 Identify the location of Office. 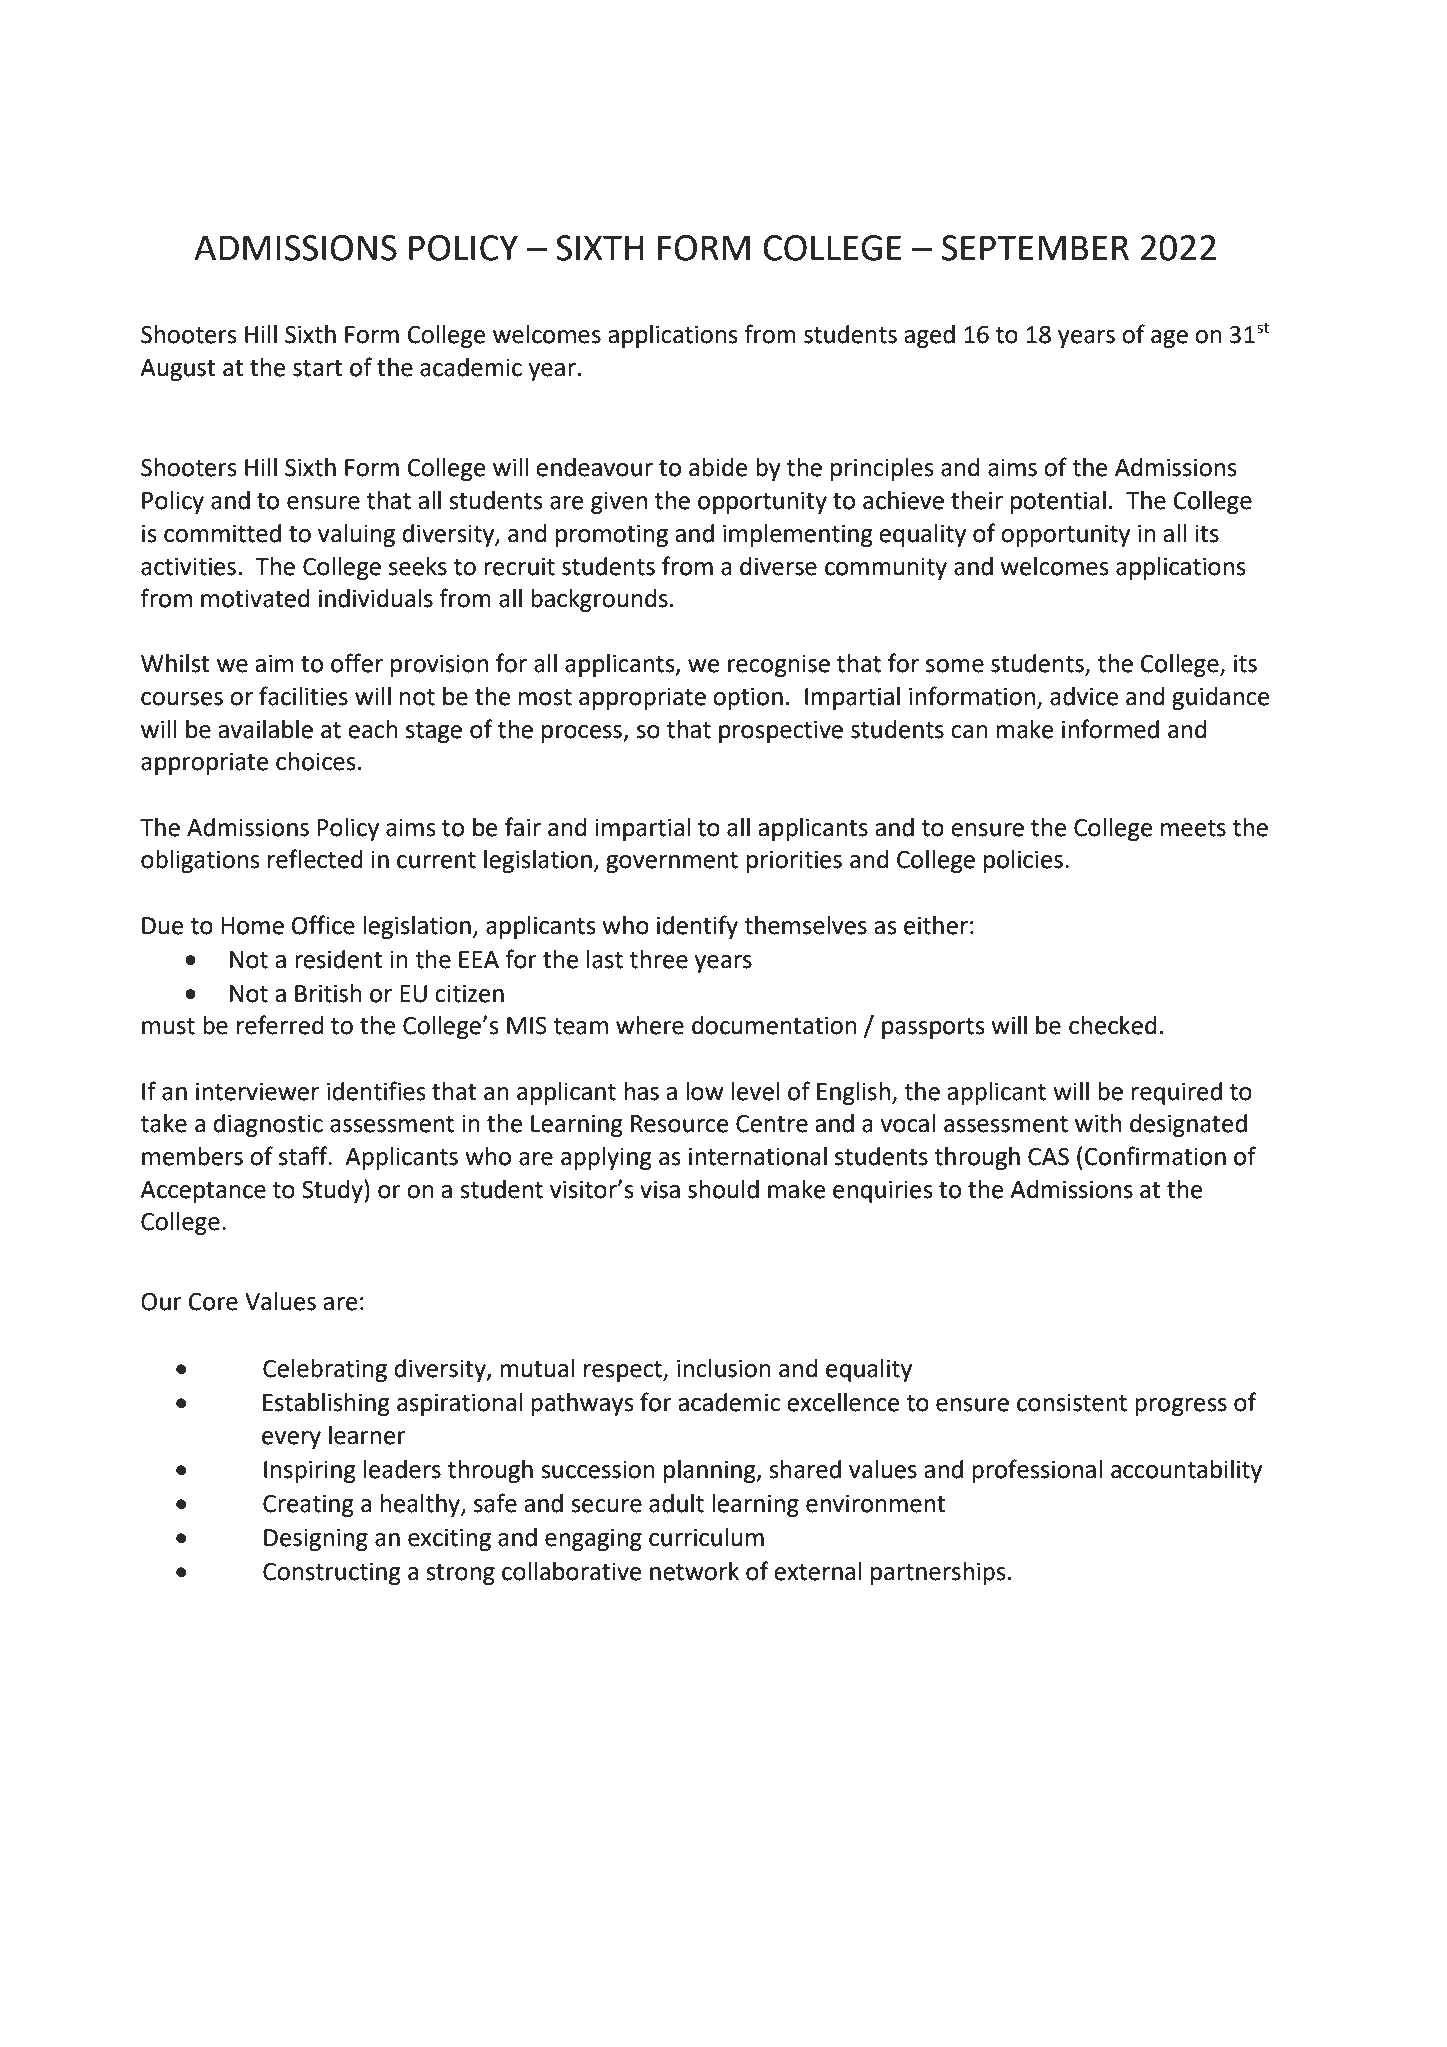
(323, 925).
